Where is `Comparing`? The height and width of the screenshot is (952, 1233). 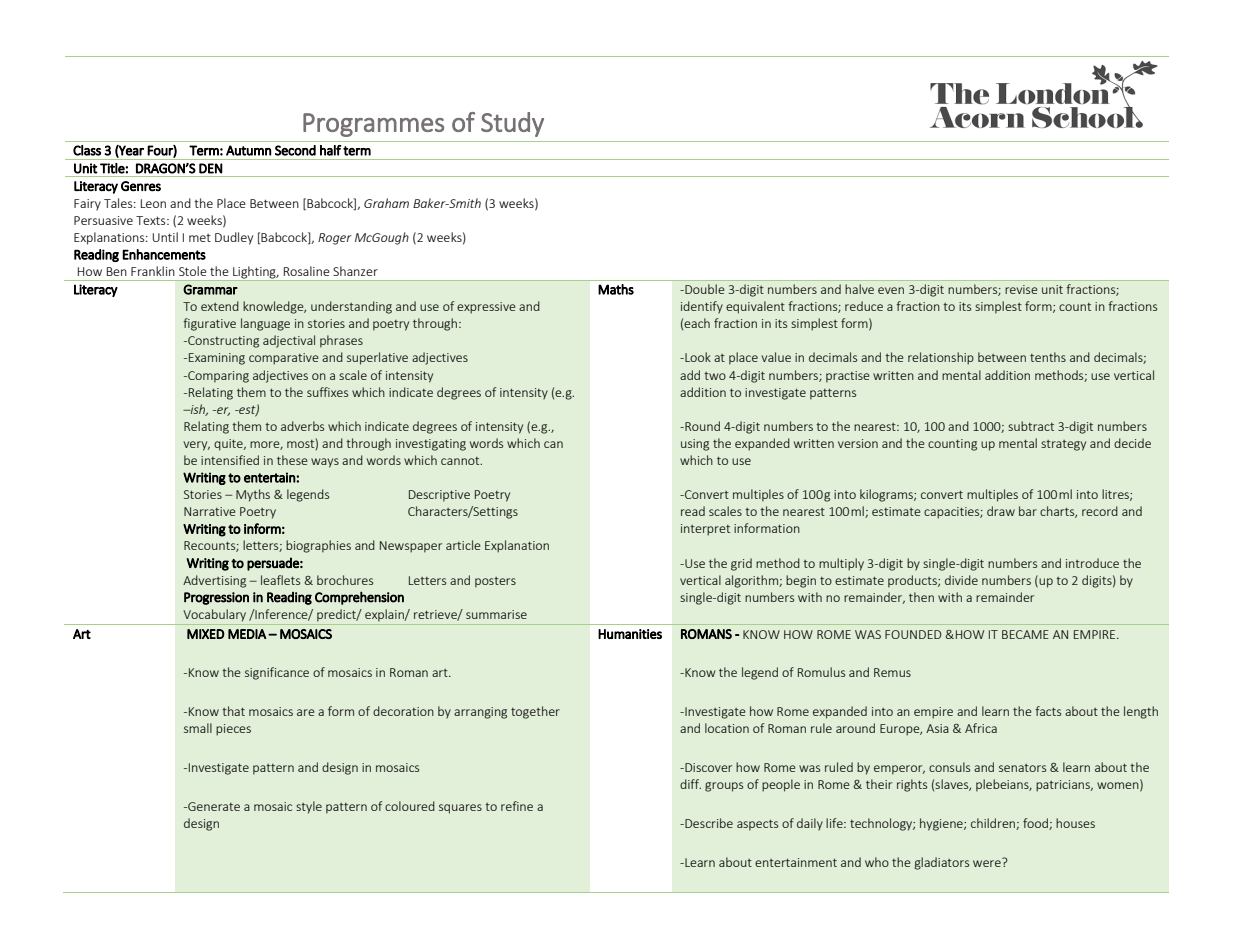
Comparing is located at coordinates (217, 377).
